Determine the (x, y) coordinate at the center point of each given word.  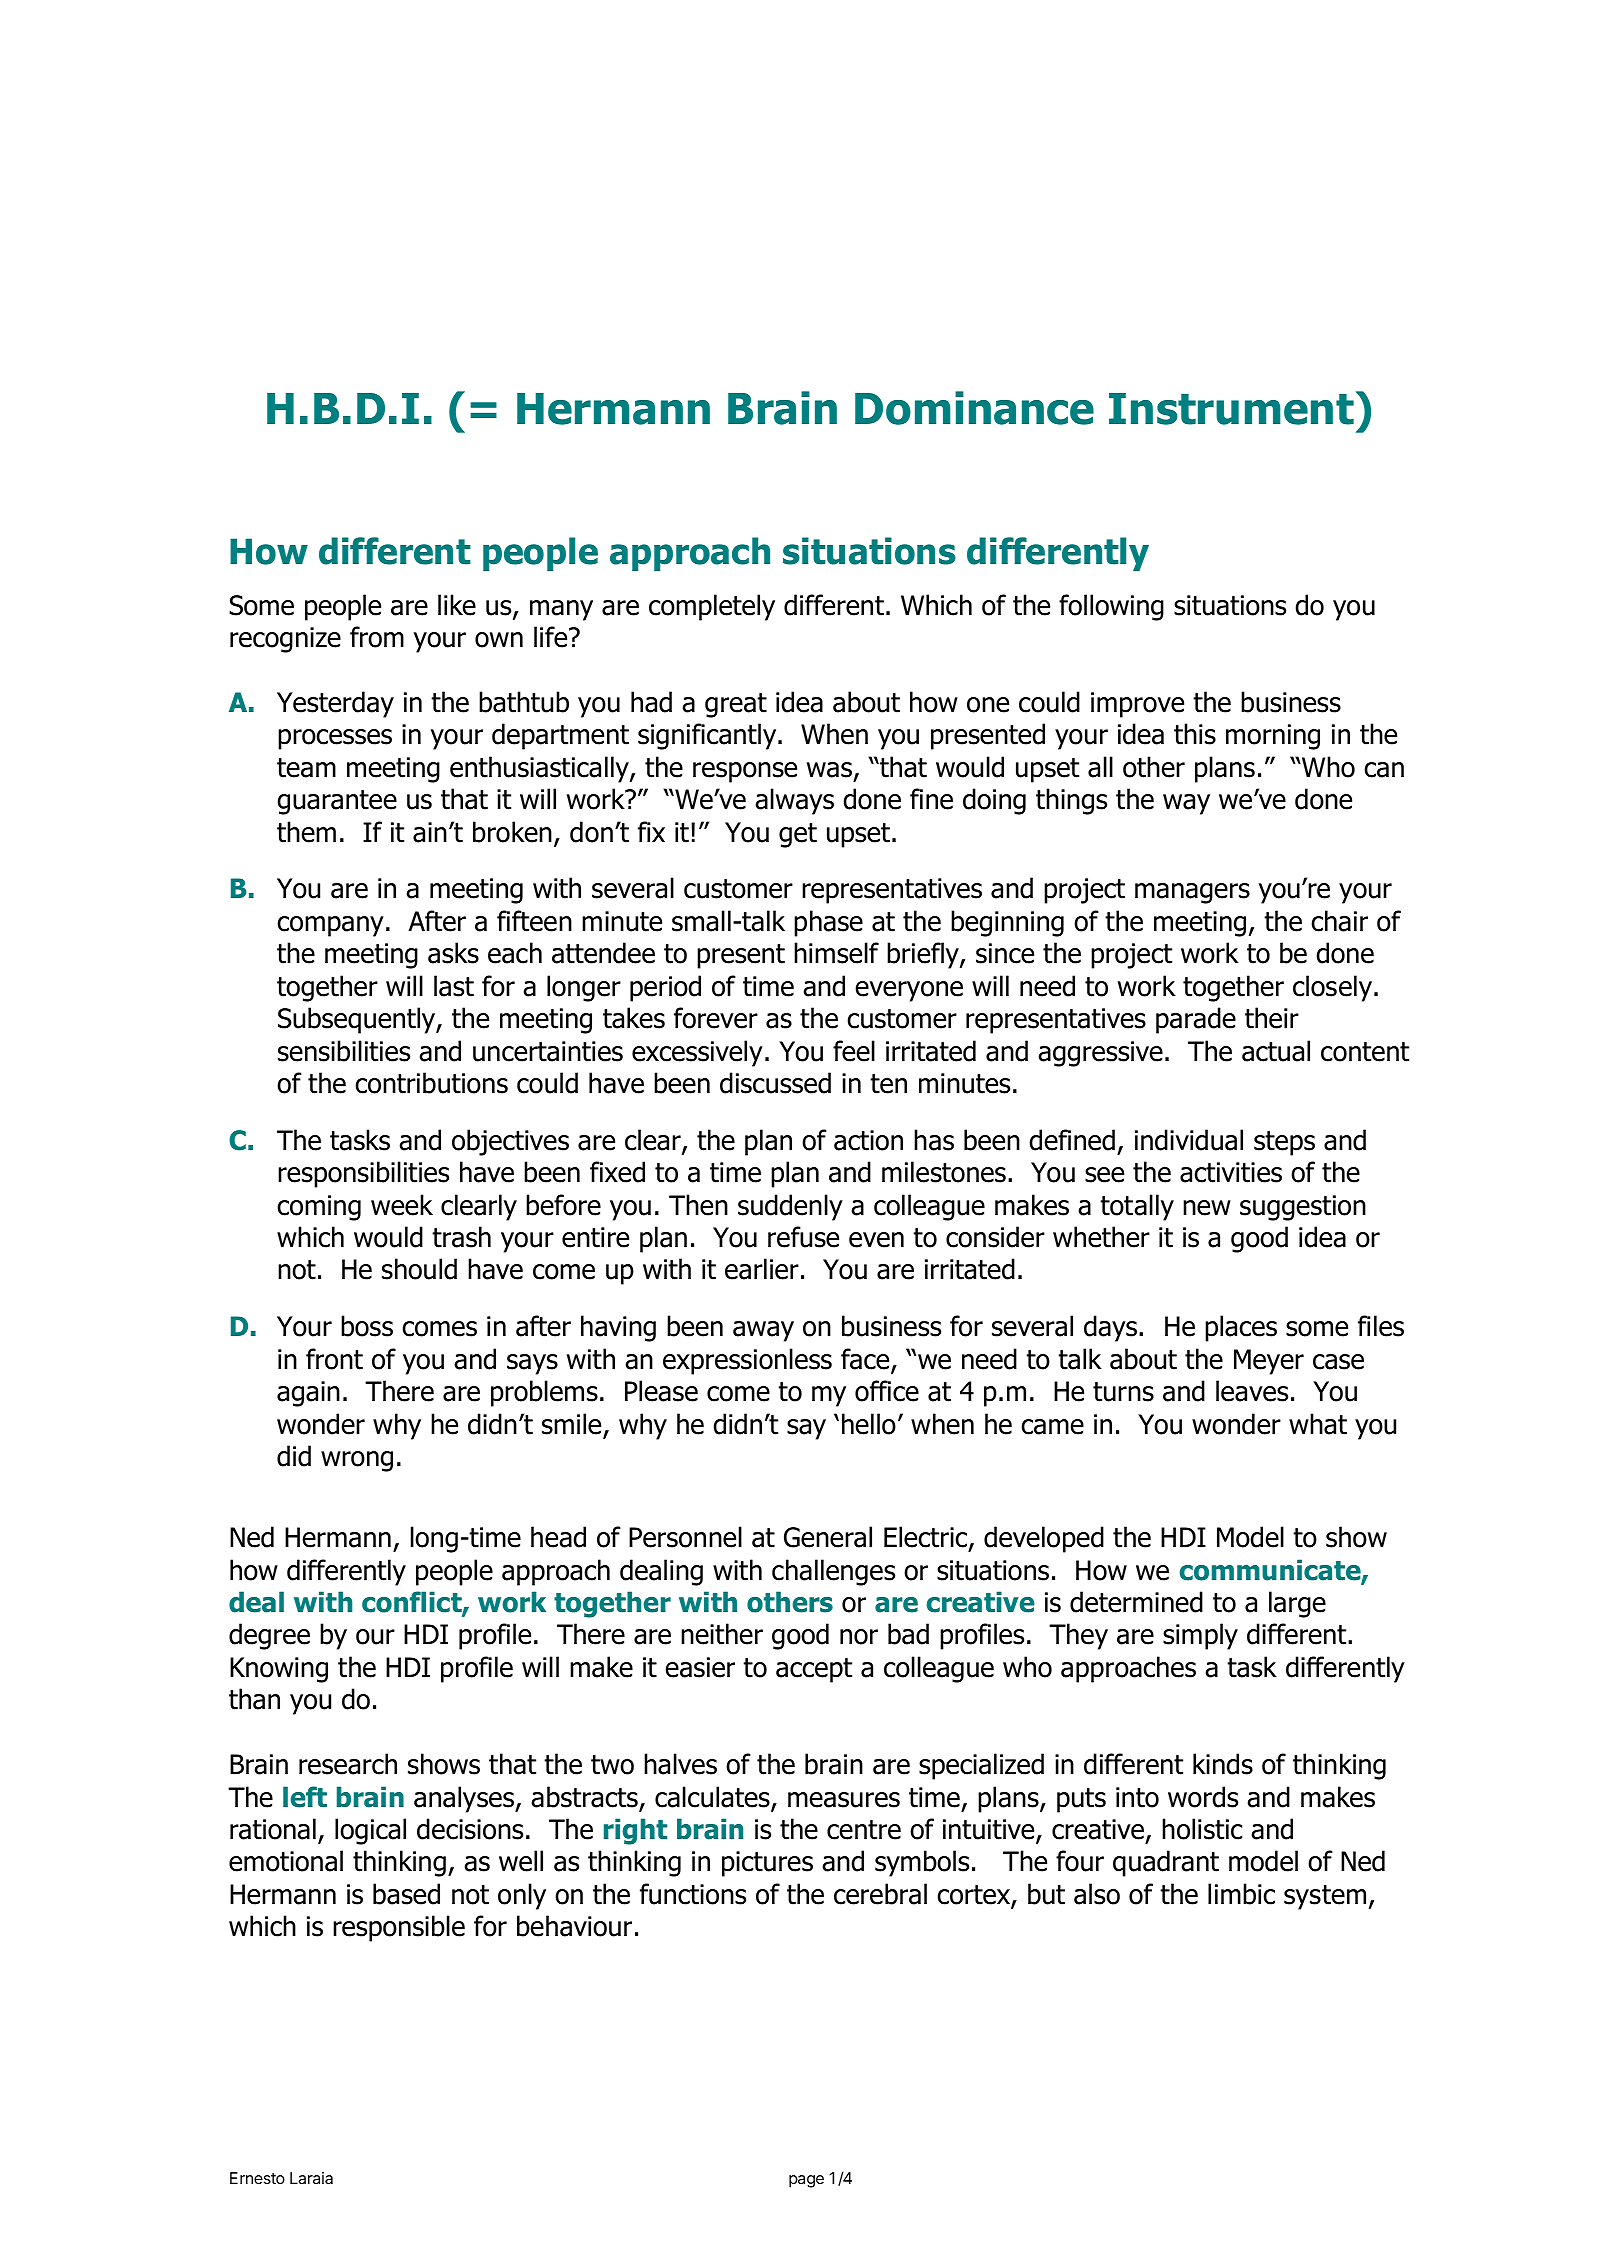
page (806, 2181)
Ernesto (257, 2178)
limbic (1241, 1894)
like (457, 605)
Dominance (974, 408)
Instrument (1231, 409)
